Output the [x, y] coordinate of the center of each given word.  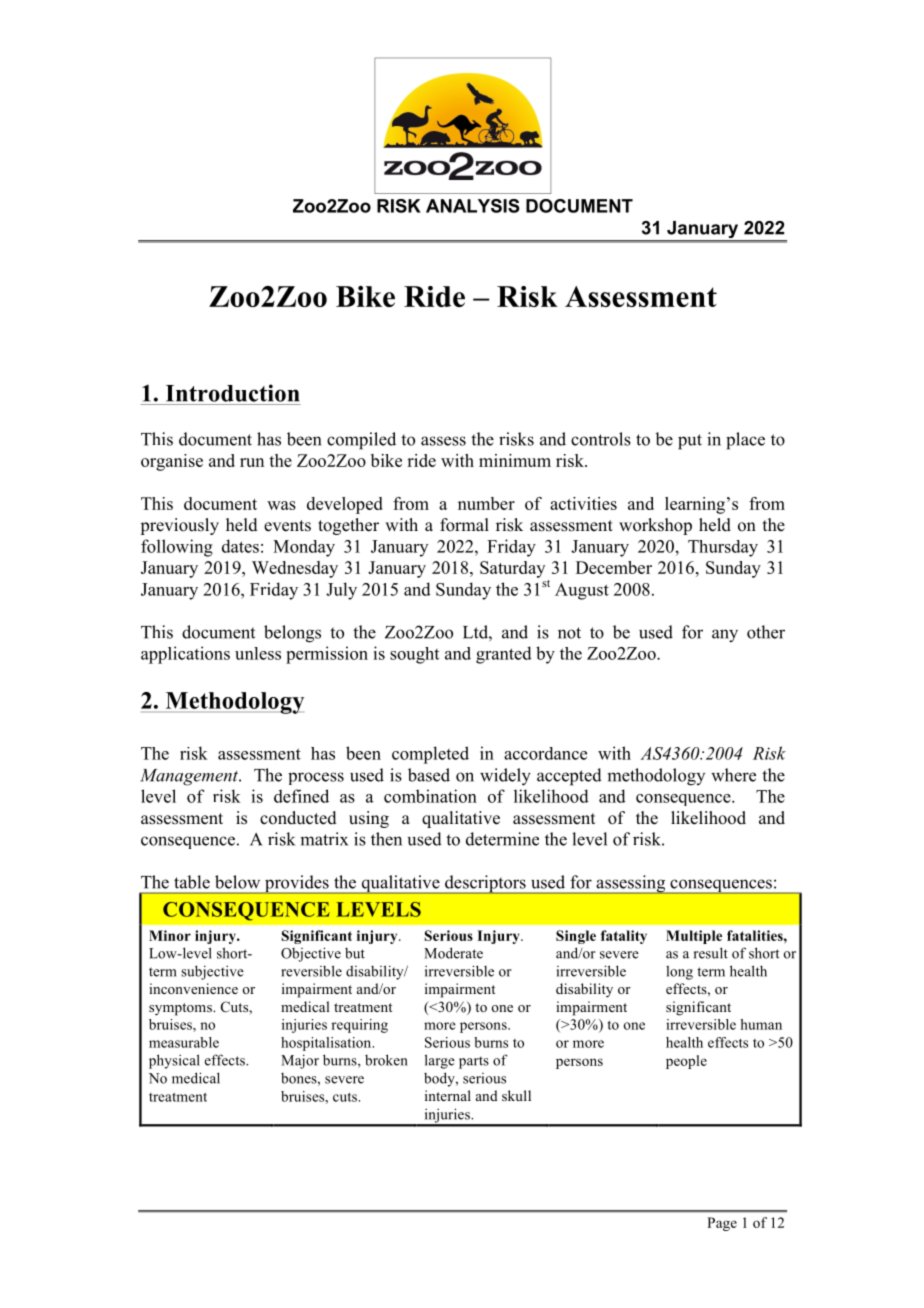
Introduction [232, 393]
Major [300, 1061]
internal [448, 1095]
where [733, 775]
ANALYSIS [473, 206]
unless [258, 653]
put [690, 442]
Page [722, 1224]
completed [430, 755]
